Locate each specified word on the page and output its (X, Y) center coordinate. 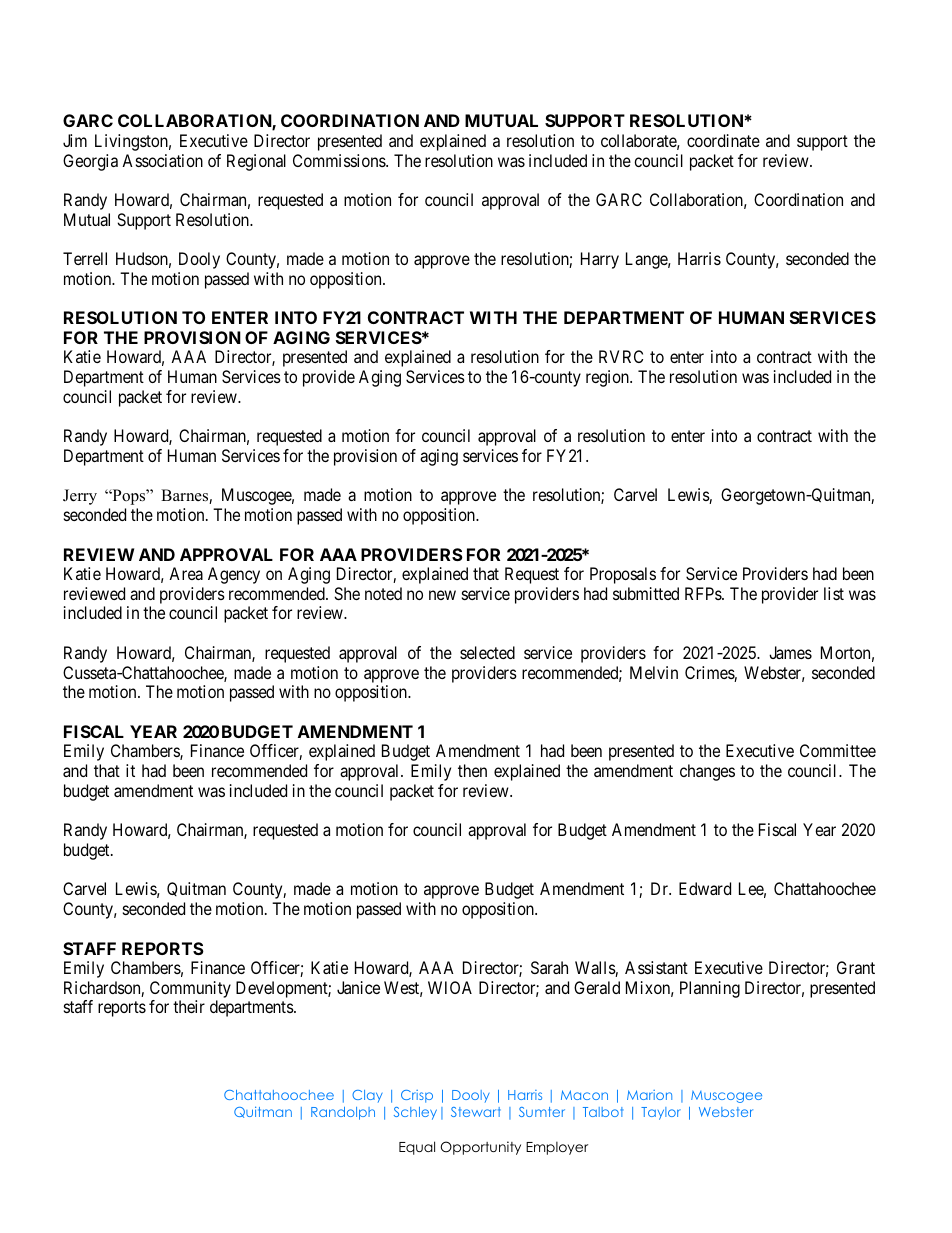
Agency (234, 575)
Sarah (549, 967)
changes (707, 772)
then (472, 770)
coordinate (723, 140)
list (834, 593)
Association (162, 160)
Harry (600, 260)
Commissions (340, 160)
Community (190, 989)
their (189, 1006)
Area (186, 573)
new (442, 595)
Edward (705, 888)
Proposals (623, 575)
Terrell (85, 258)
